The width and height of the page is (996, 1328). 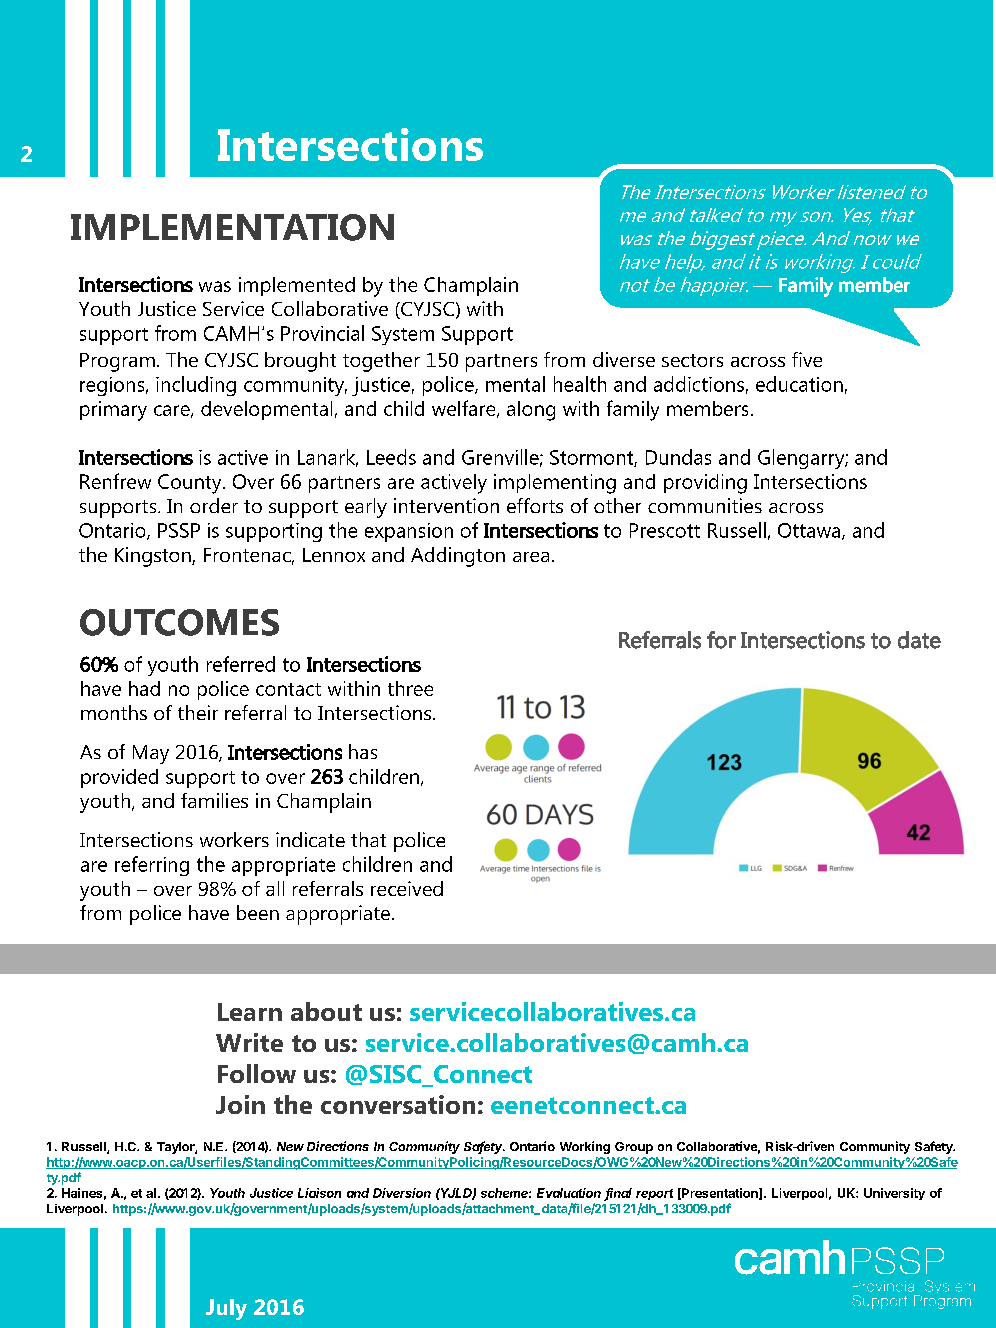 I want to click on been, so click(x=258, y=912).
